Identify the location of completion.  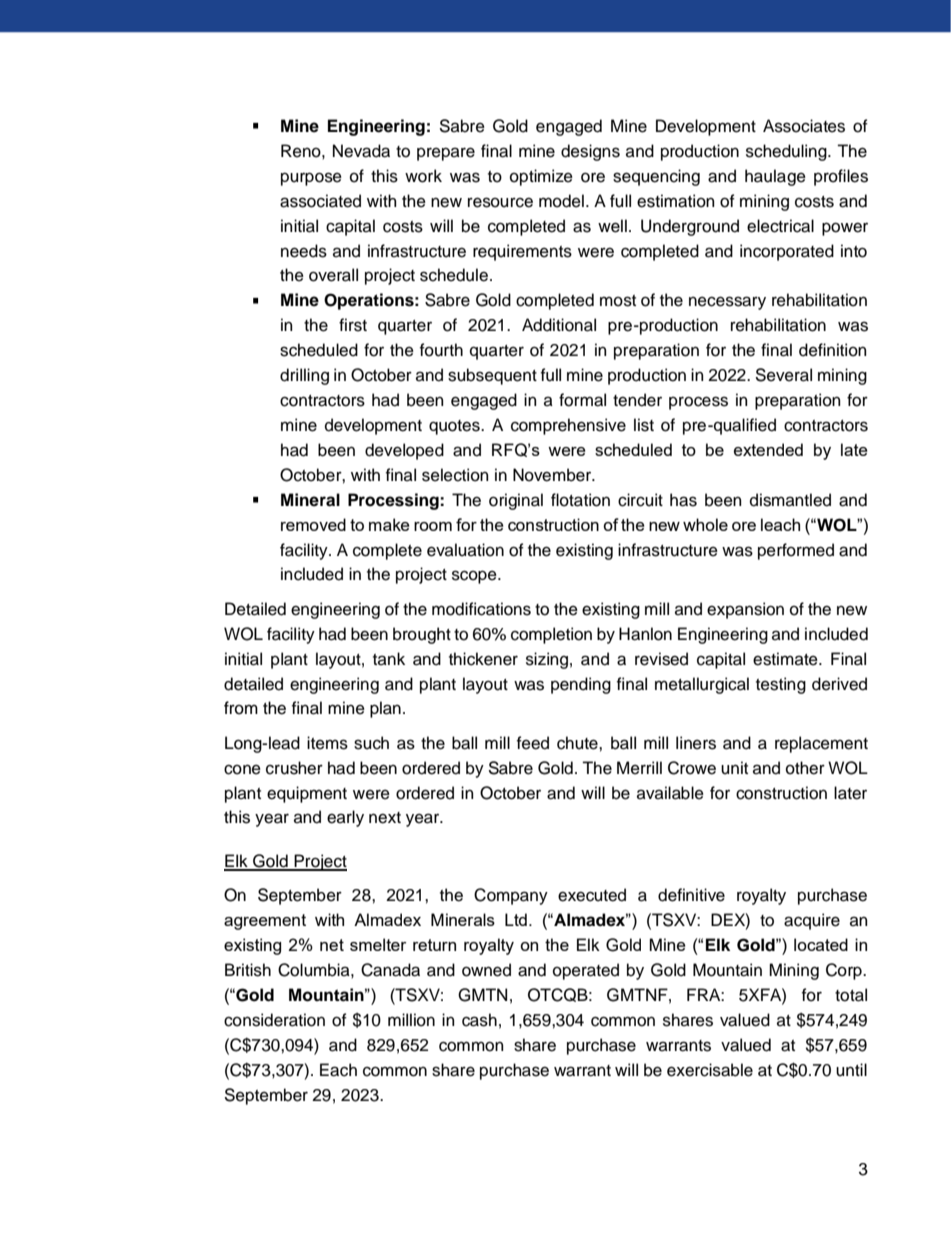
(551, 635).
